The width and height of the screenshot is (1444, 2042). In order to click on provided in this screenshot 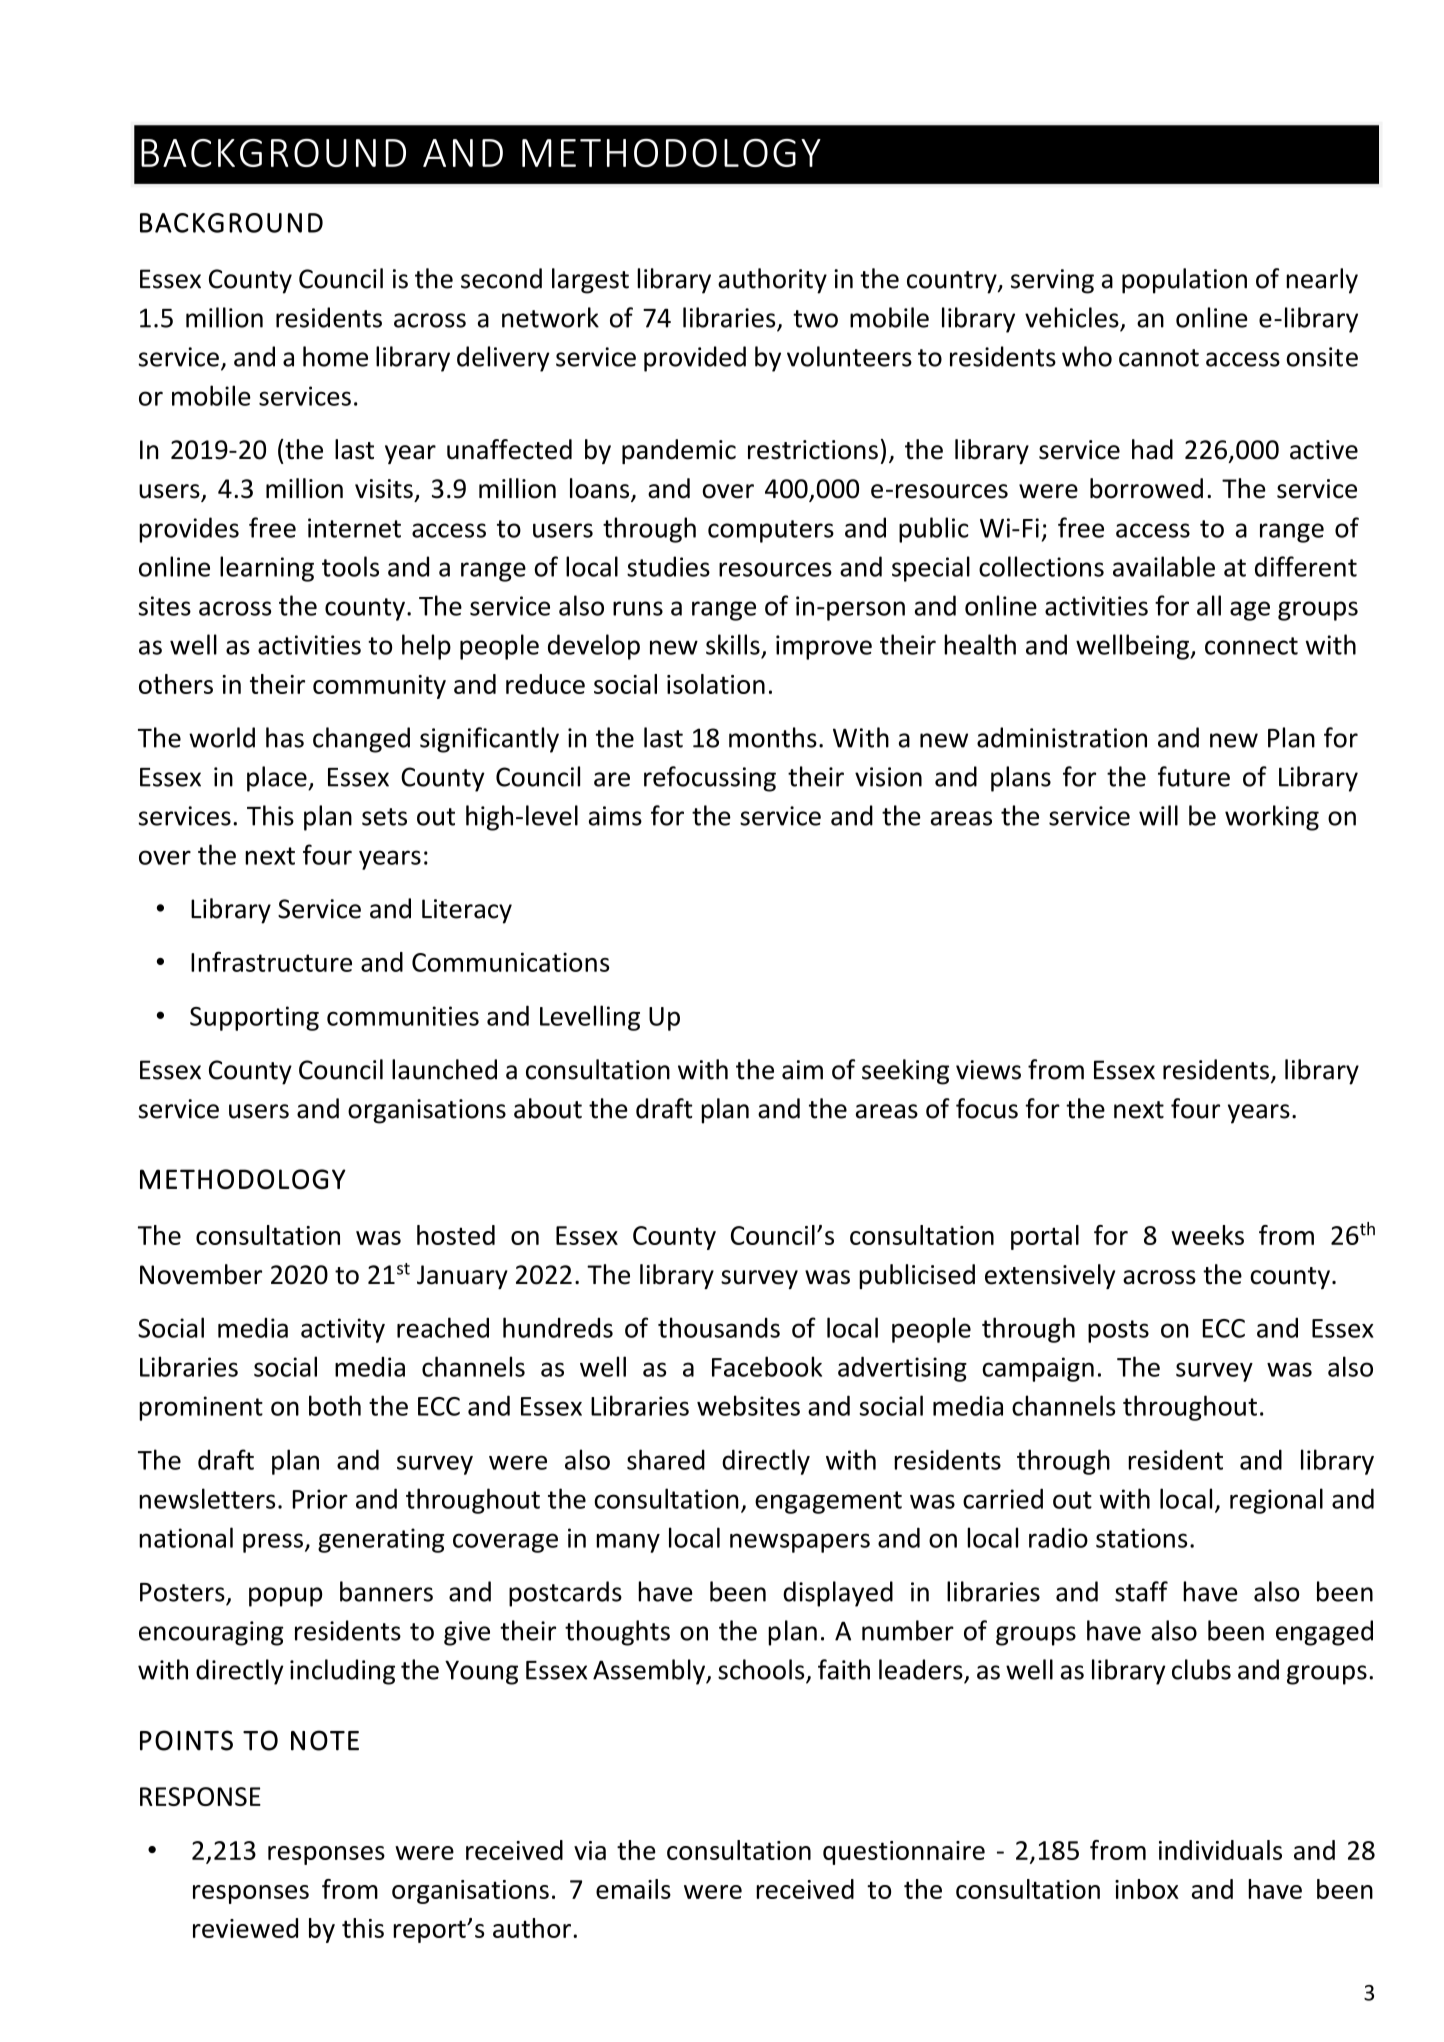, I will do `click(695, 359)`.
